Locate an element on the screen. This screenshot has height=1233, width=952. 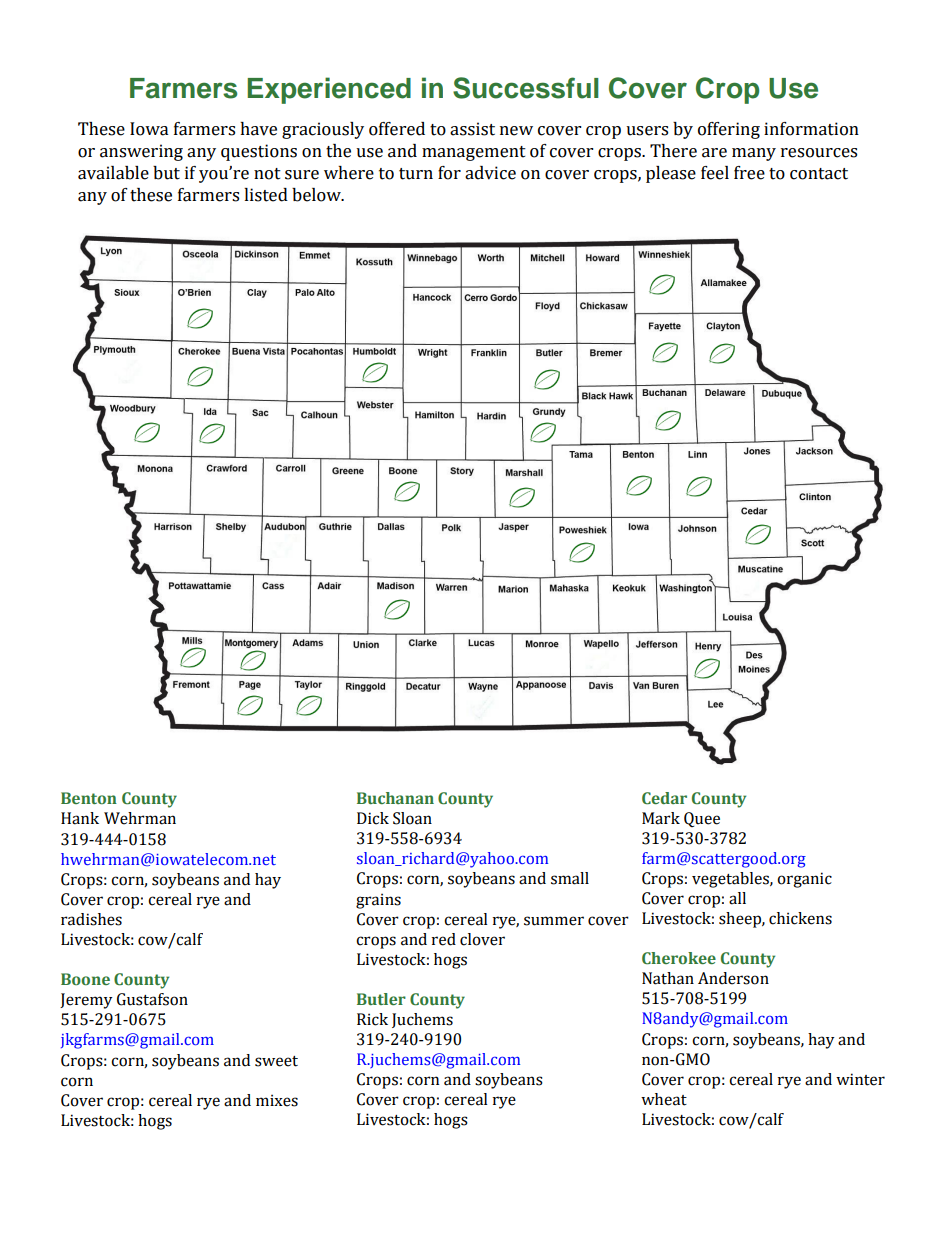
Mark is located at coordinates (661, 818).
